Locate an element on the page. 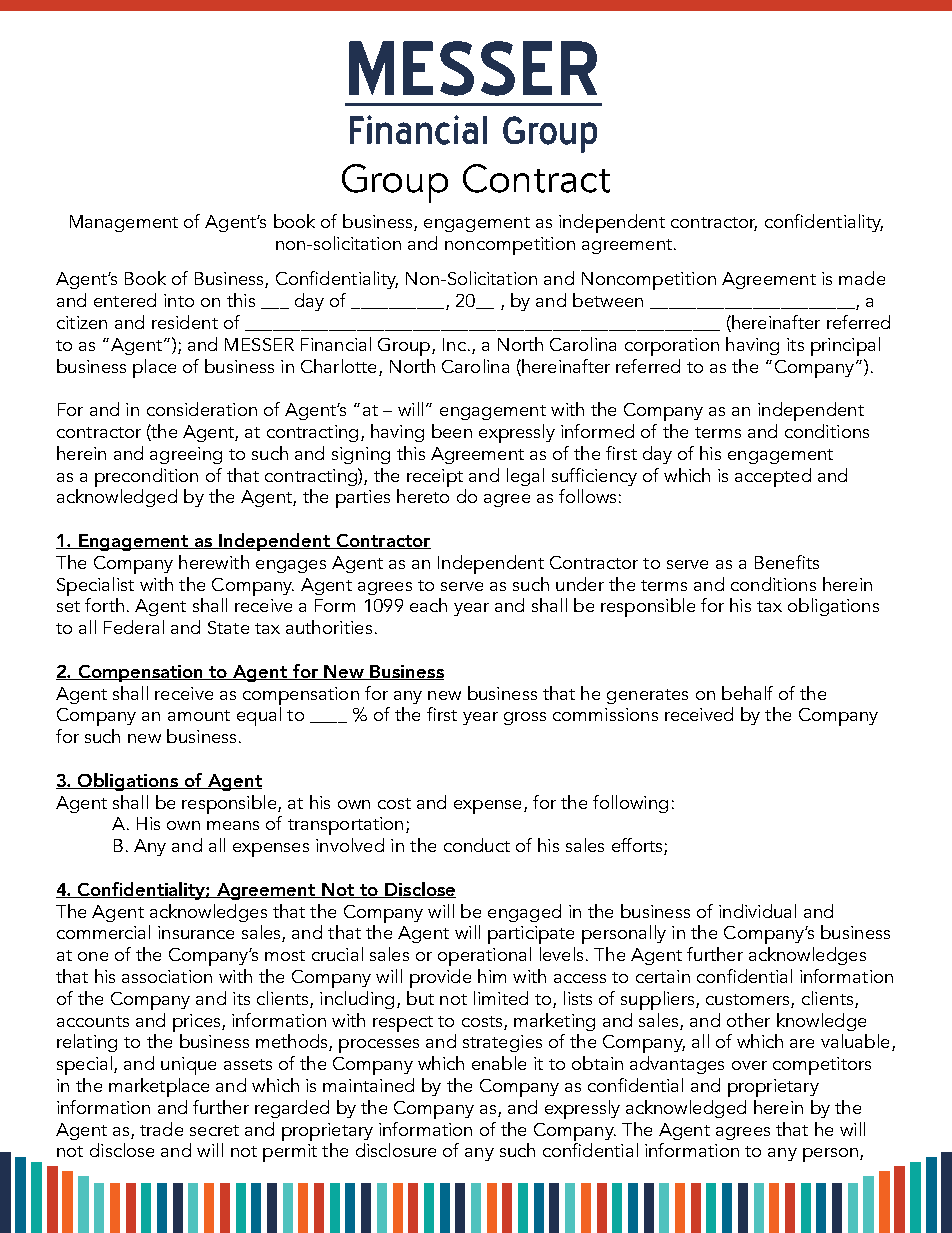  gross is located at coordinates (525, 718).
